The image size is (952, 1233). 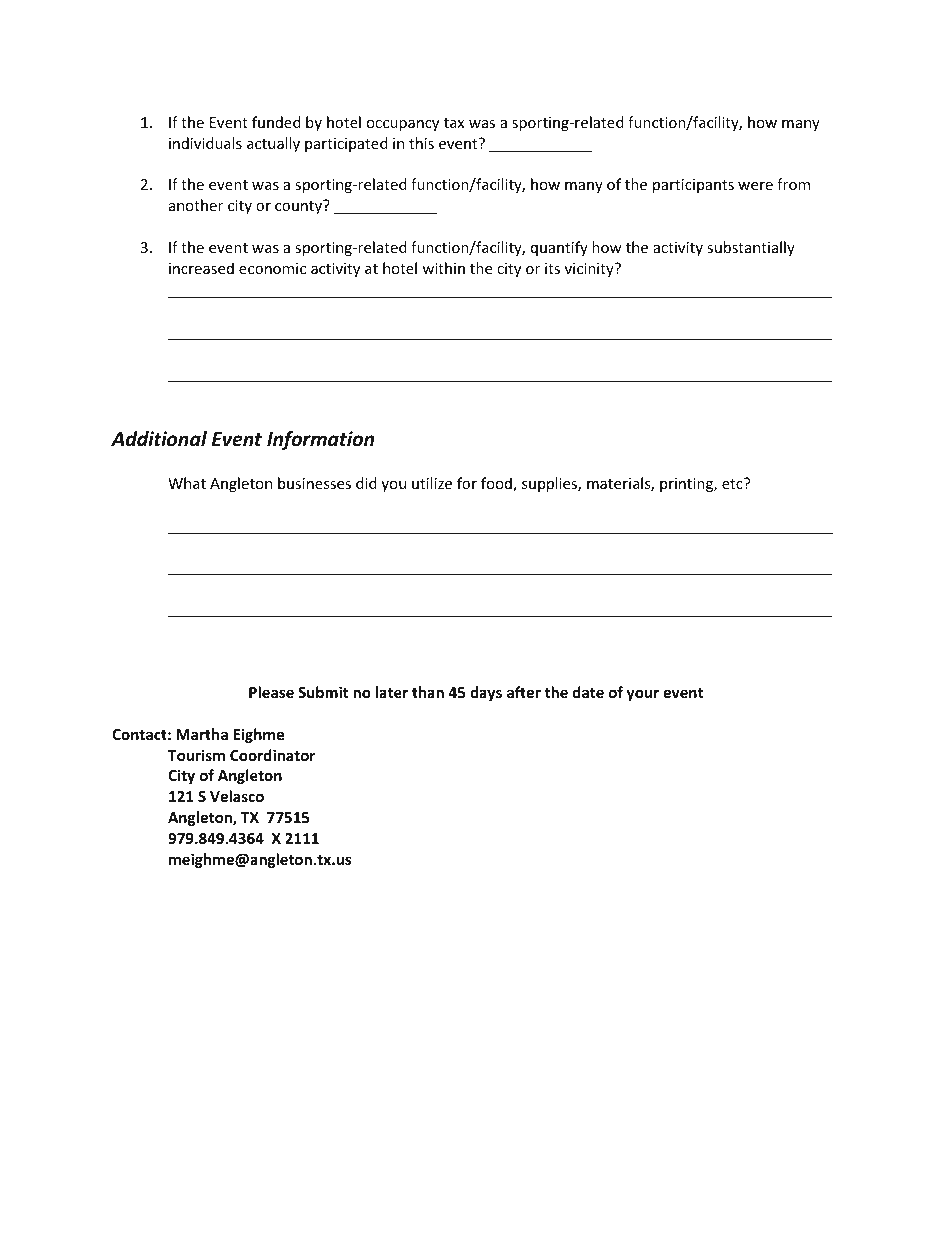 I want to click on What, so click(x=187, y=483).
